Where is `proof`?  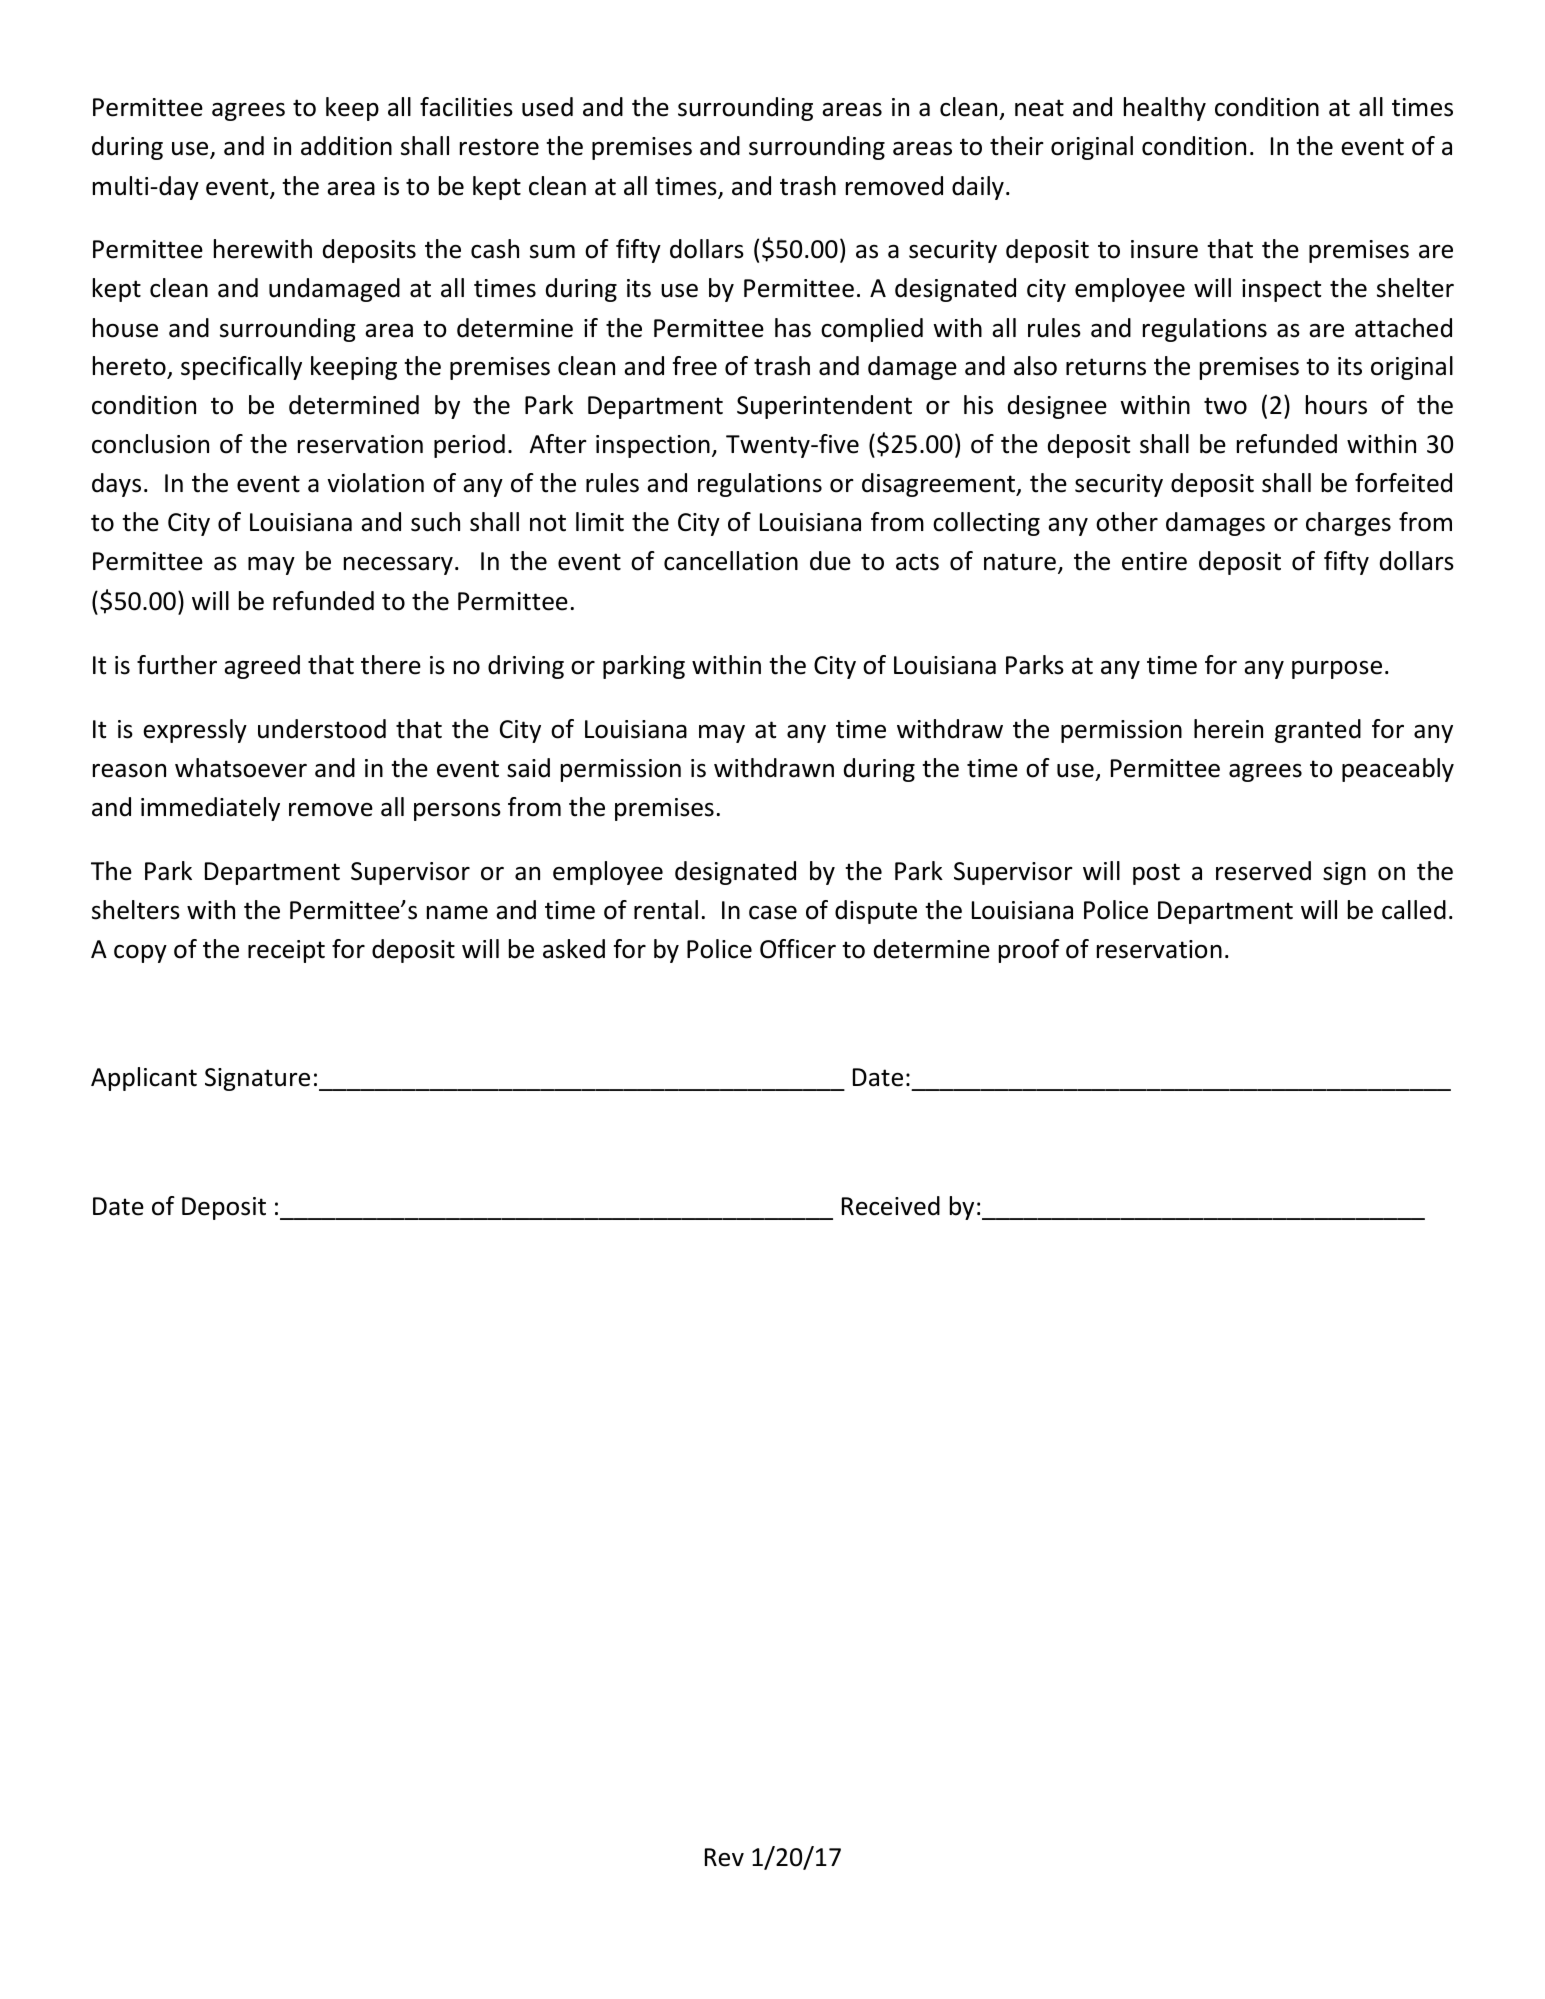
proof is located at coordinates (1029, 951).
